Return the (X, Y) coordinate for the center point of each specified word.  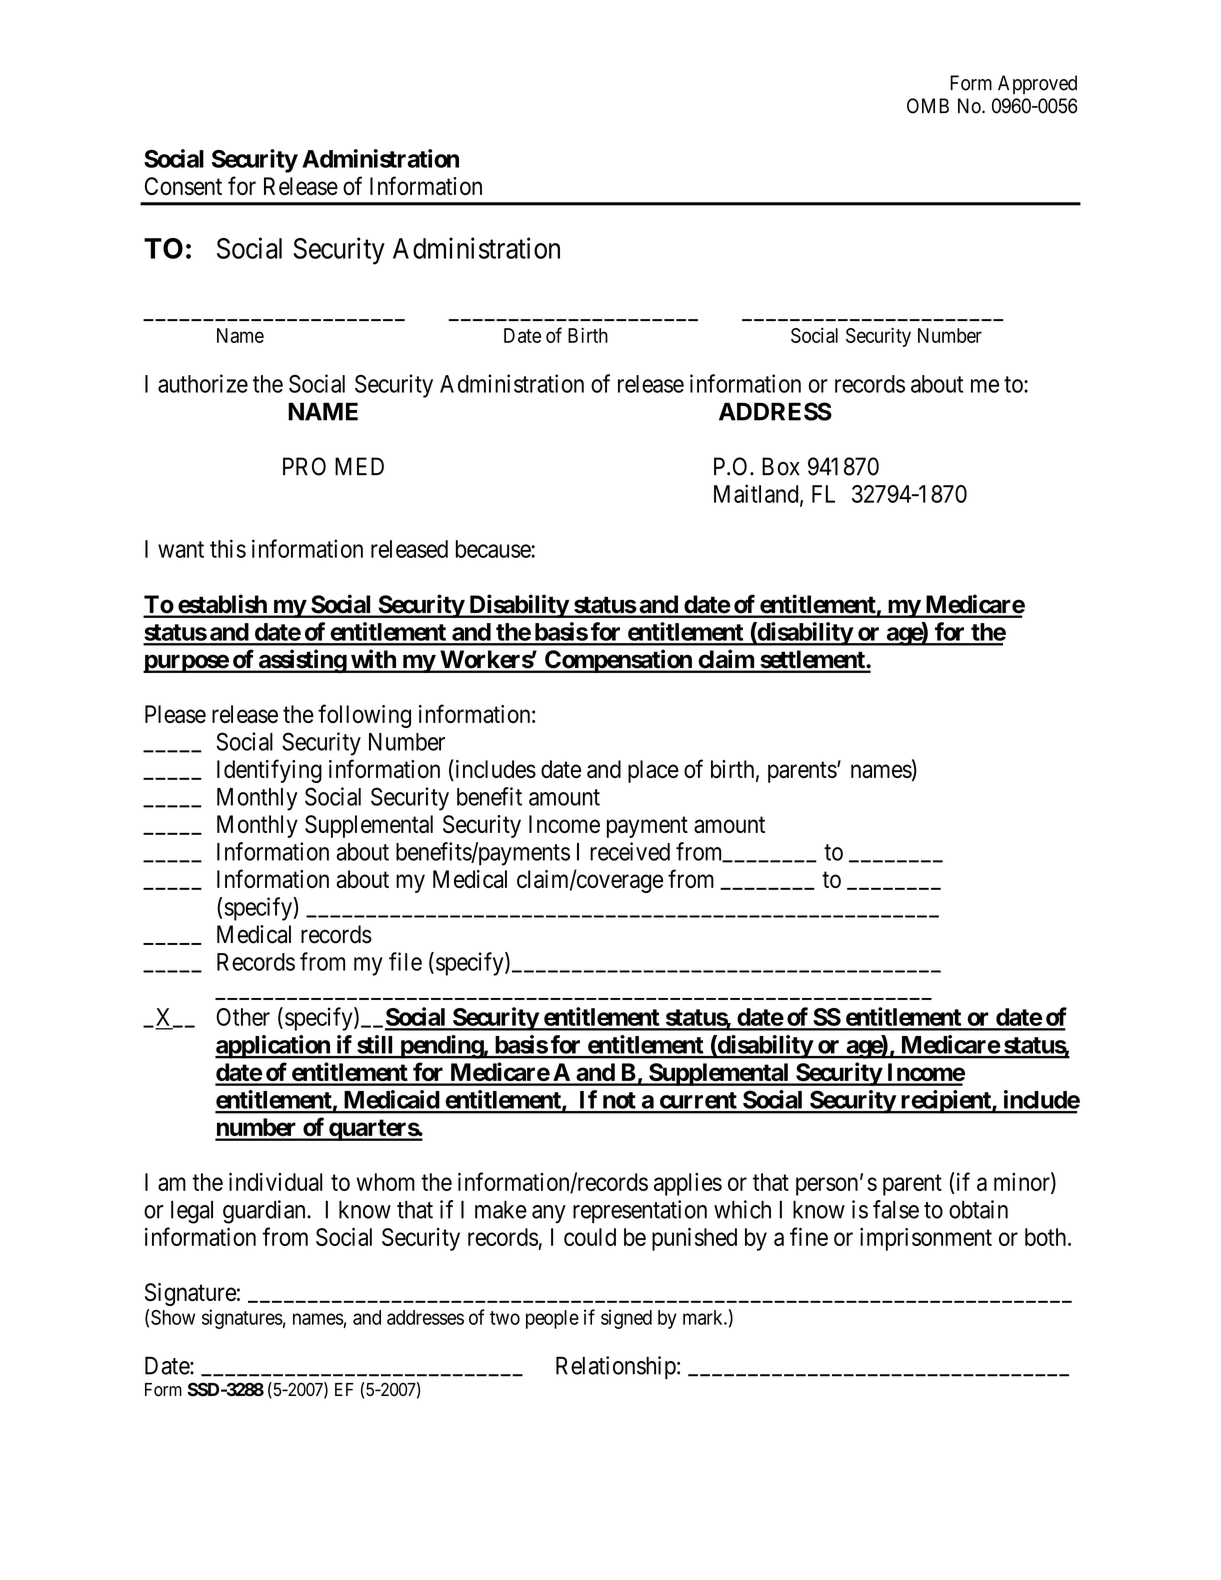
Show (173, 1317)
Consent (183, 186)
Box (781, 466)
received (630, 851)
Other (243, 1017)
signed (626, 1319)
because (494, 549)
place (653, 771)
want (181, 549)
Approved (1037, 85)
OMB (928, 106)
